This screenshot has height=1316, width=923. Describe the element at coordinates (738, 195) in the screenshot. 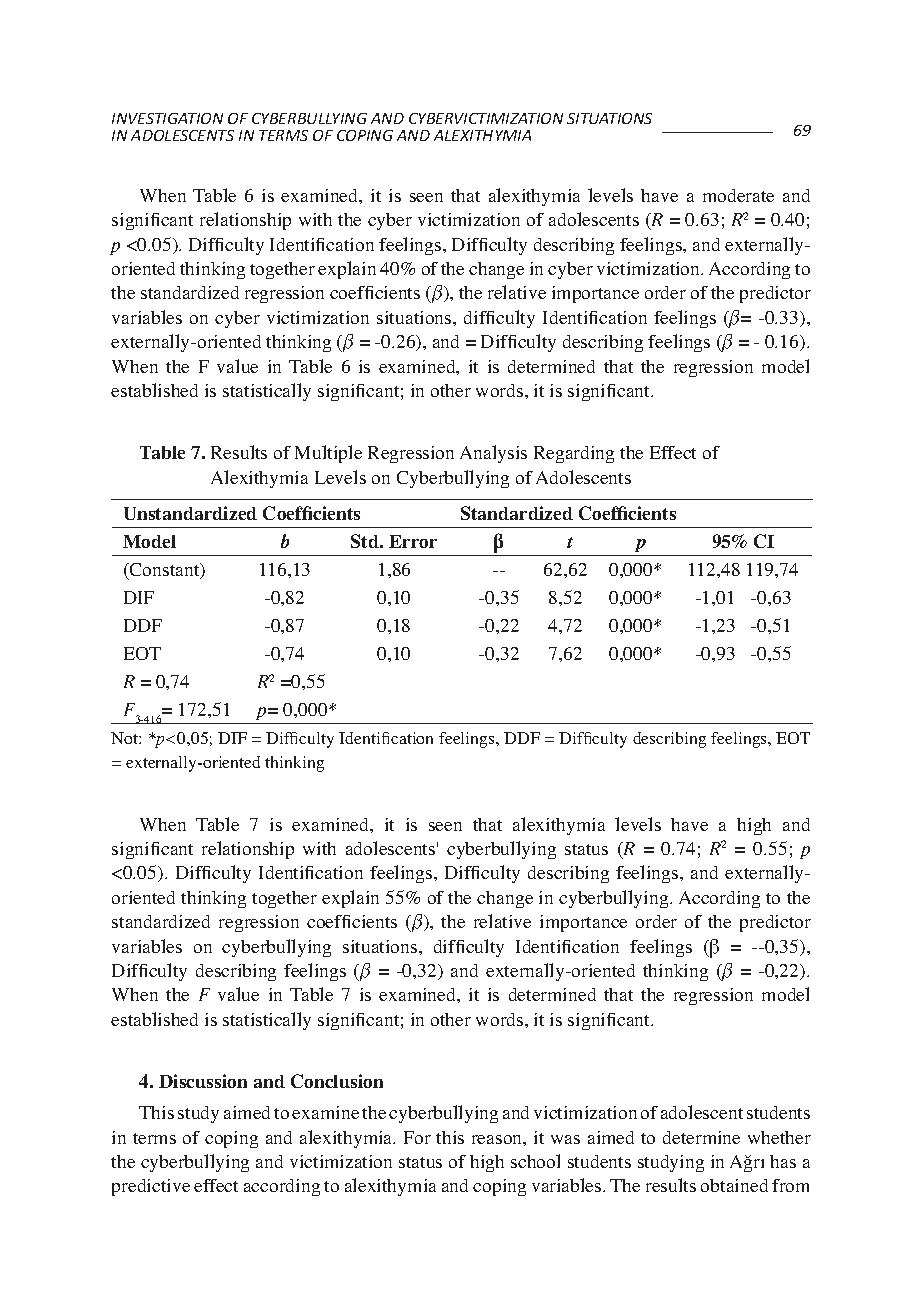

I see `moderate` at that location.
